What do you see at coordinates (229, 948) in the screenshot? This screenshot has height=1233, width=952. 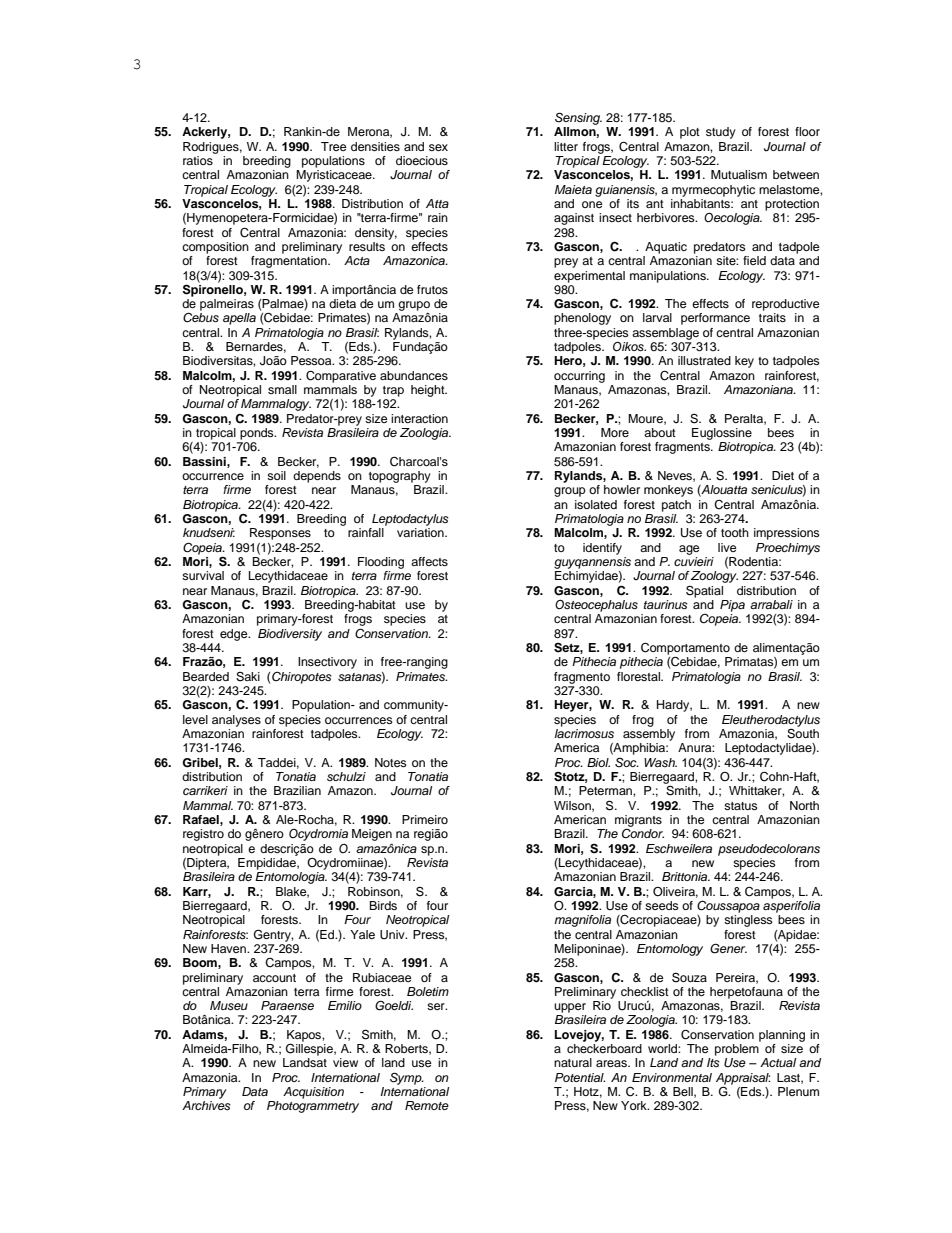 I see `Haven` at bounding box center [229, 948].
